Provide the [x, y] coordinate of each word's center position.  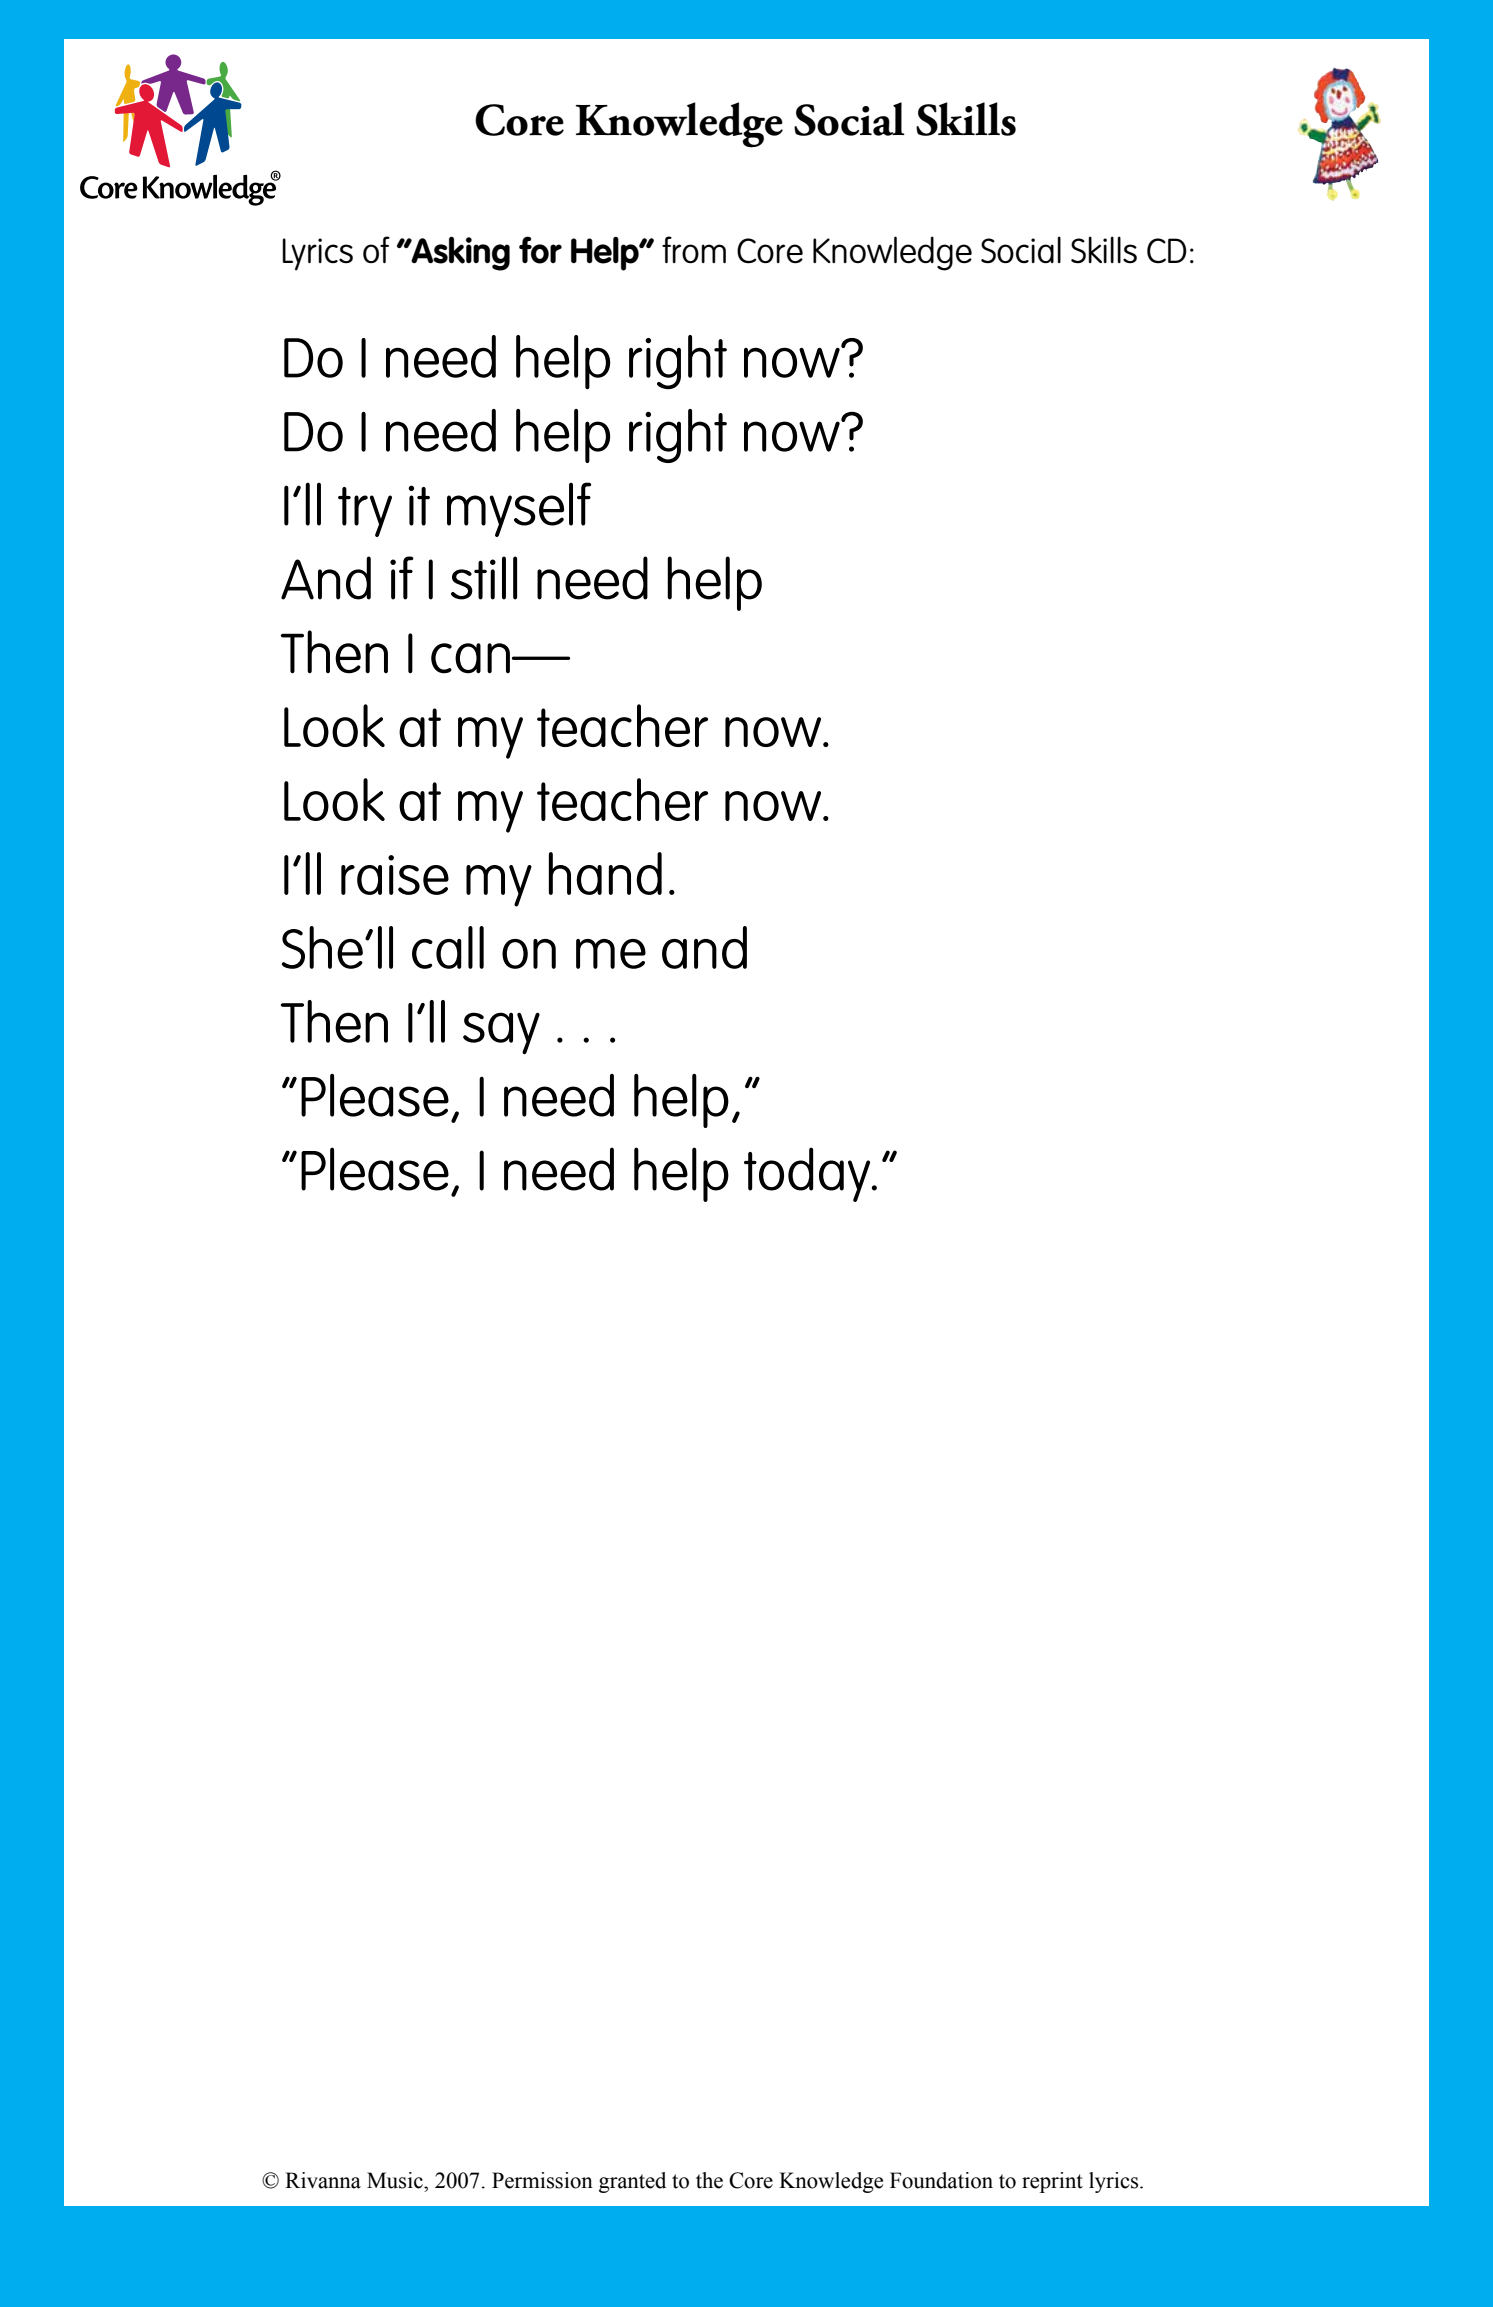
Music [396, 2180]
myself [519, 509]
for [540, 250]
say [501, 1033]
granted [632, 2182]
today [808, 1174]
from [694, 250]
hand [605, 873]
